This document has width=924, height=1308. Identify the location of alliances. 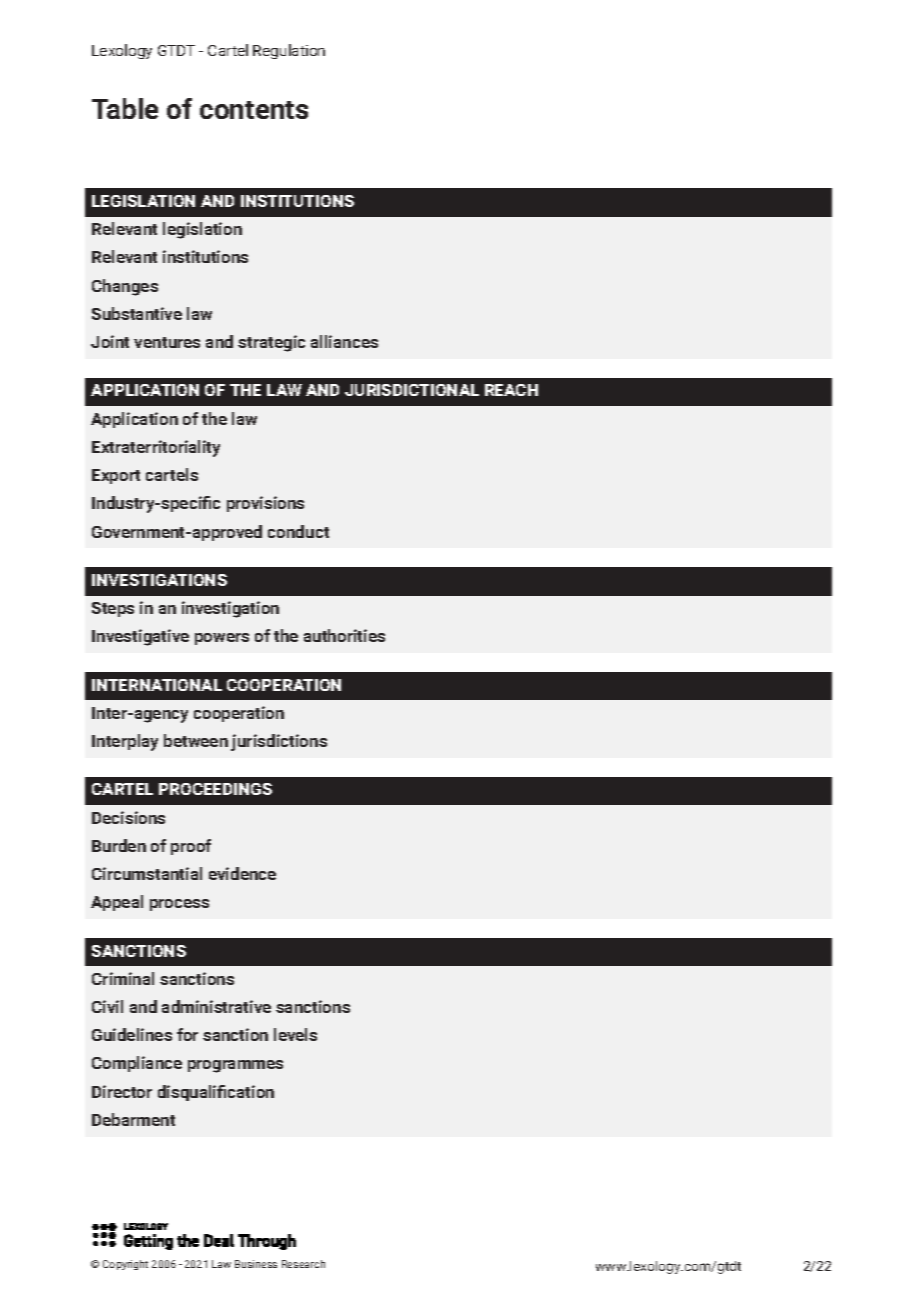
(344, 341).
